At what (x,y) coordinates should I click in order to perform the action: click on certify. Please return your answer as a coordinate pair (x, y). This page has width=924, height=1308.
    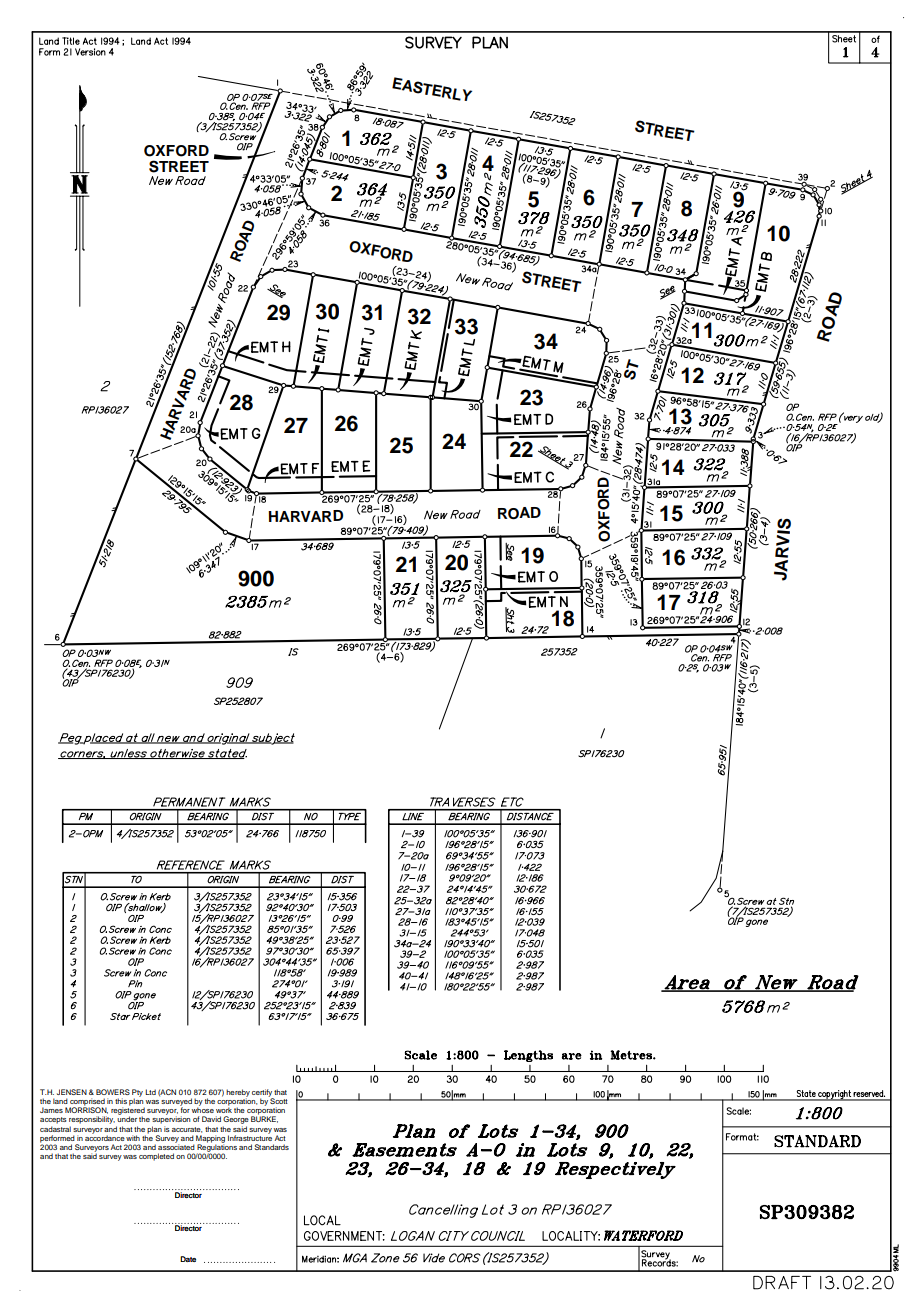
    Looking at the image, I should click on (263, 1094).
